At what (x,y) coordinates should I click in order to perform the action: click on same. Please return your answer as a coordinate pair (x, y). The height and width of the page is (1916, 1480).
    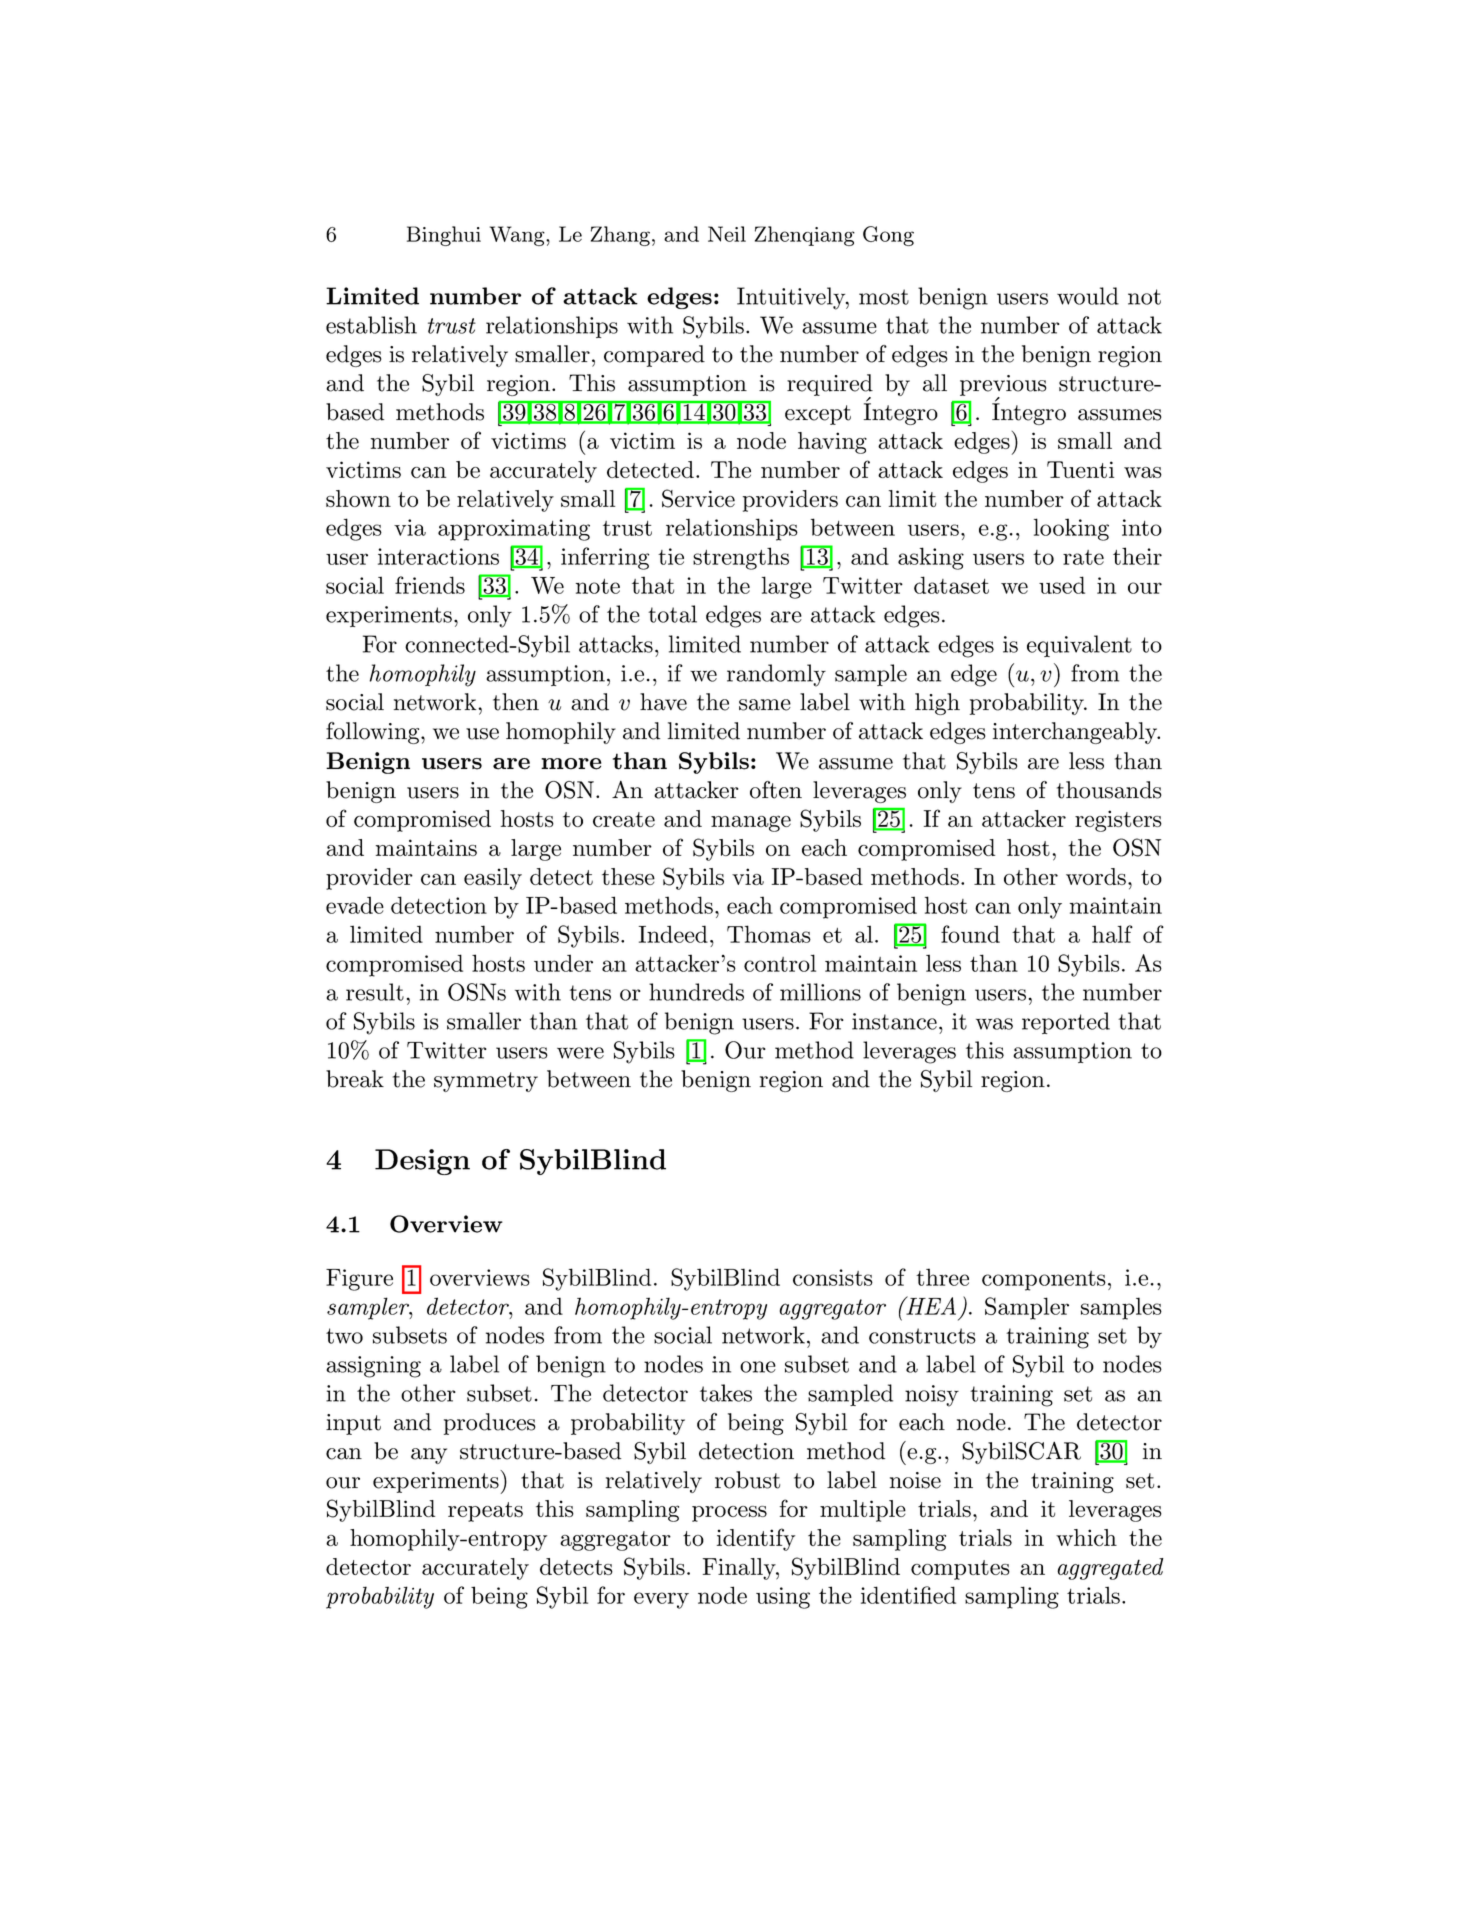
    Looking at the image, I should click on (765, 705).
